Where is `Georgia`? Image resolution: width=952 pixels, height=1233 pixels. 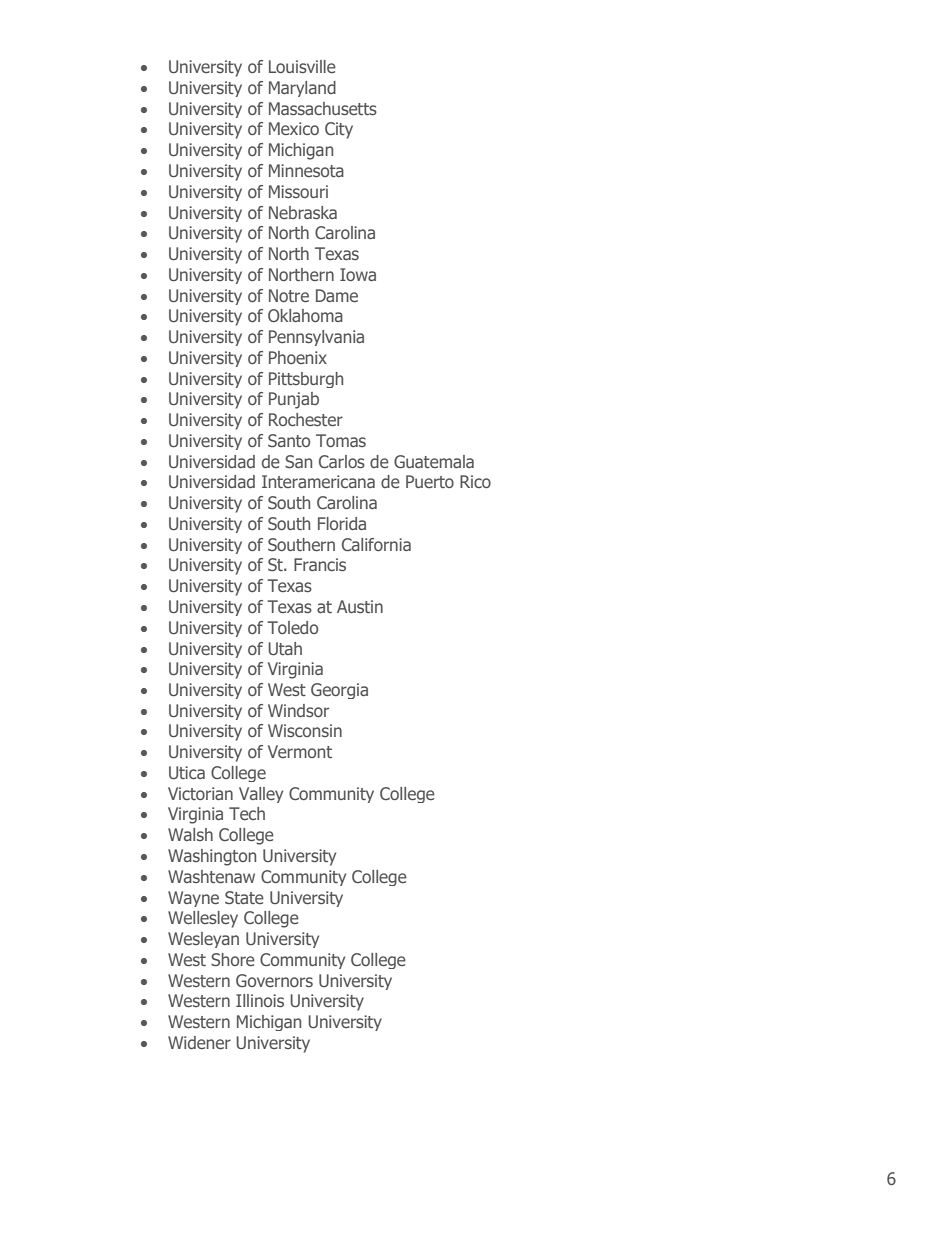 Georgia is located at coordinates (339, 691).
